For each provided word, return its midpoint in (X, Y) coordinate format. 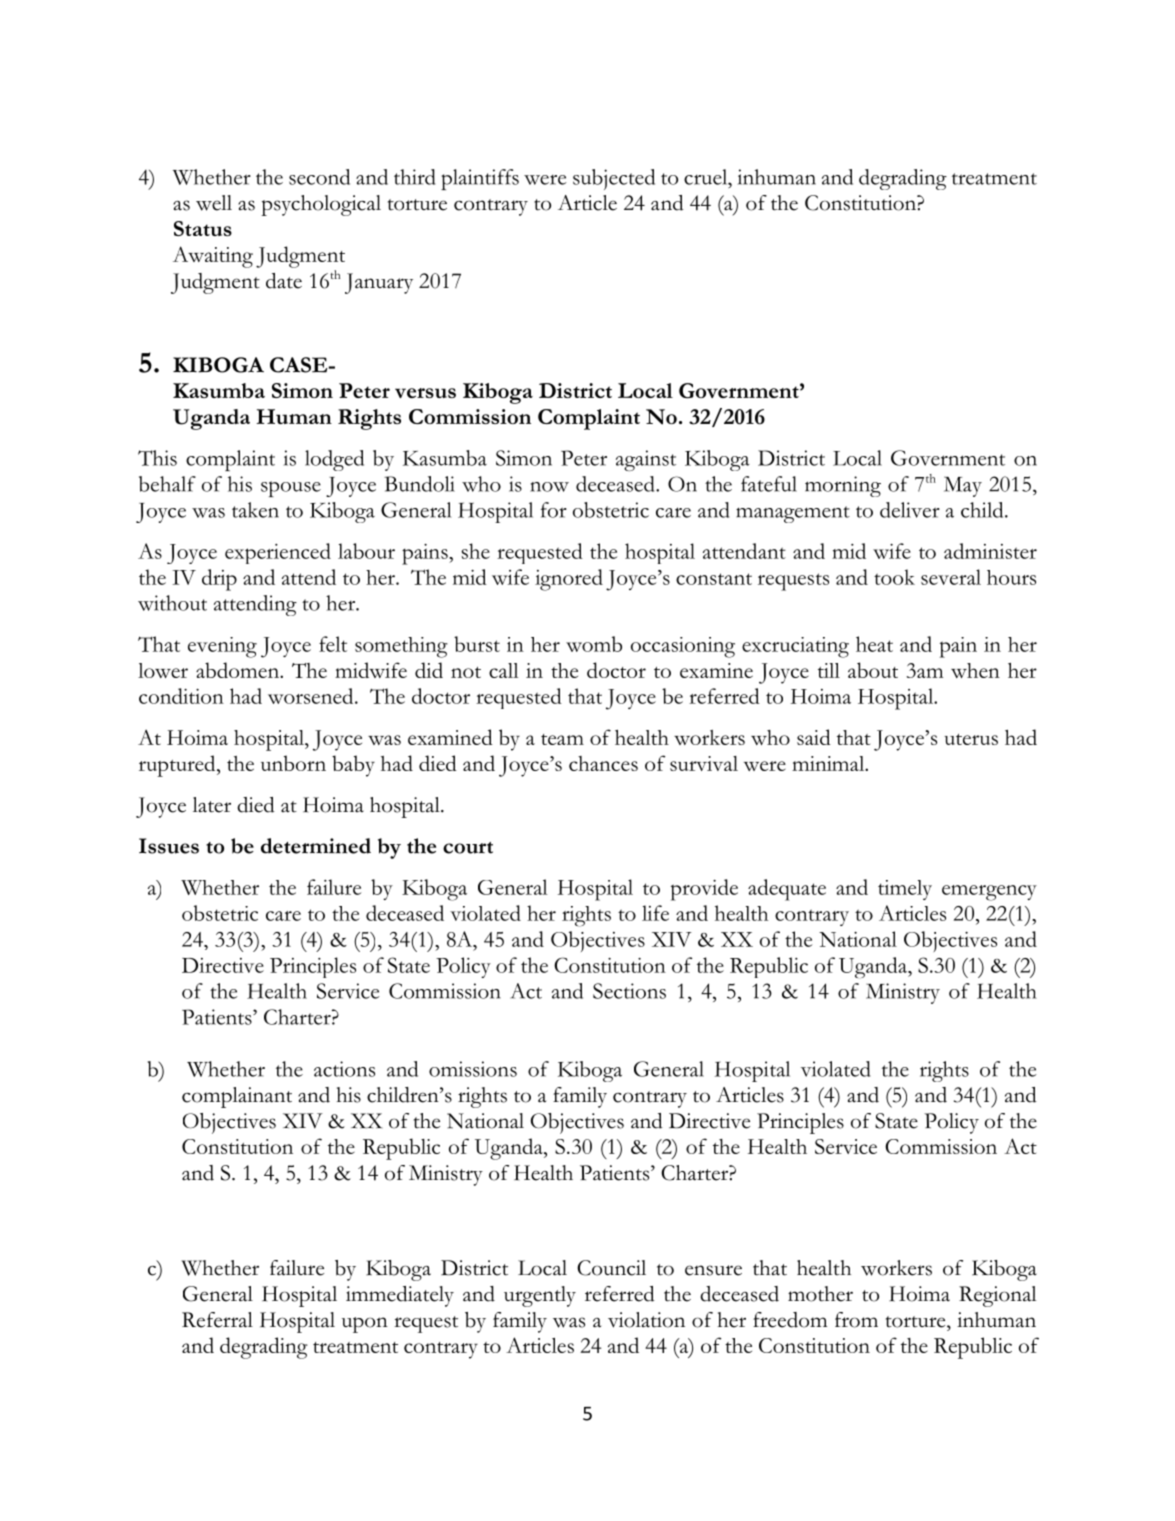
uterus (971, 739)
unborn (293, 763)
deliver (910, 510)
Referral (217, 1320)
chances (603, 763)
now (549, 487)
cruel (707, 177)
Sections (629, 991)
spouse (291, 489)
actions (344, 1069)
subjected (614, 179)
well (214, 203)
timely (905, 890)
